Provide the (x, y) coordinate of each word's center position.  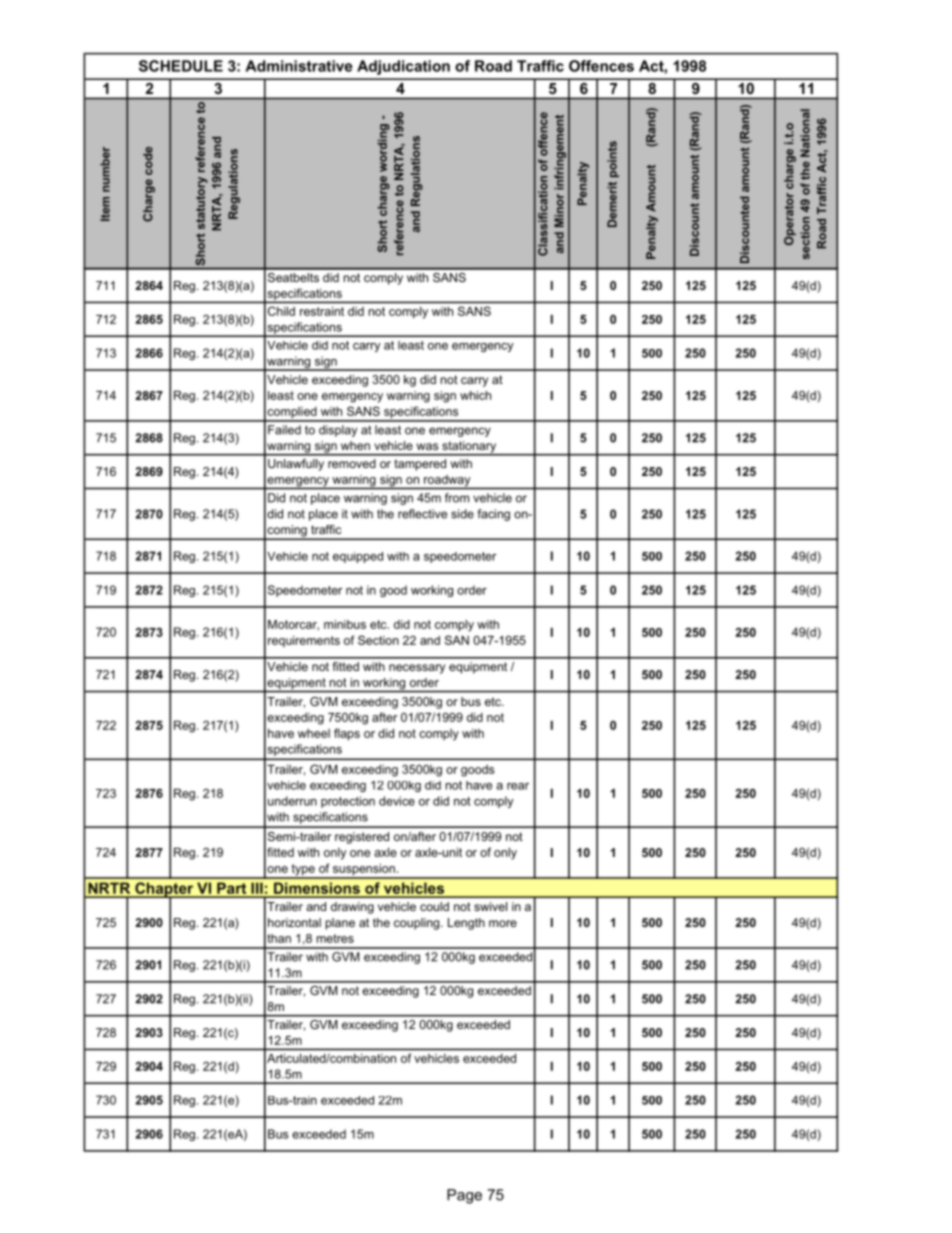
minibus (345, 624)
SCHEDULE (181, 66)
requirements (304, 641)
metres (335, 938)
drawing (352, 908)
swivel (490, 906)
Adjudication (403, 67)
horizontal (294, 922)
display (338, 431)
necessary (417, 669)
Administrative (299, 66)
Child (281, 311)
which (475, 395)
